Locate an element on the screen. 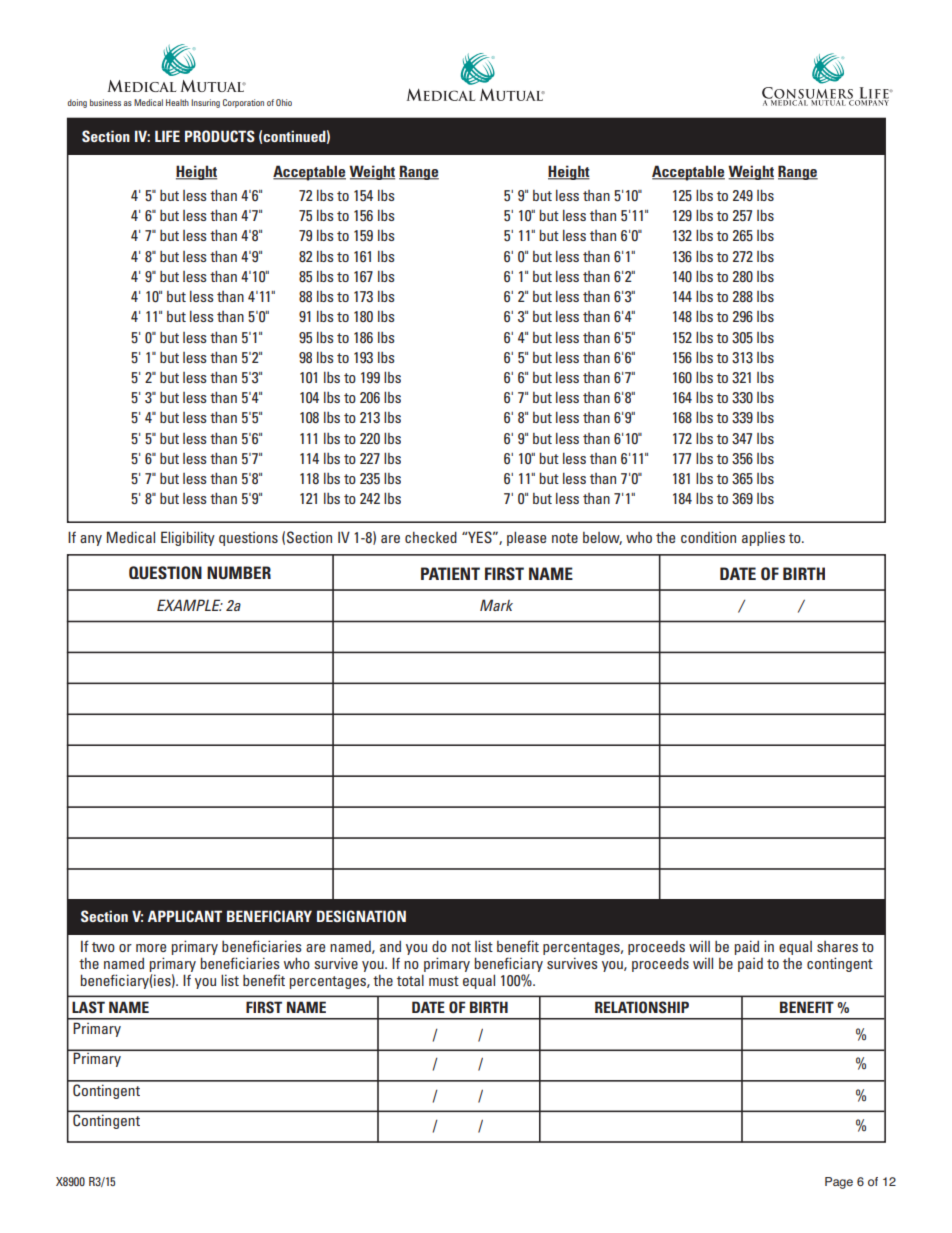 Image resolution: width=952 pixels, height=1233 pixels. checked is located at coordinates (431, 537).
